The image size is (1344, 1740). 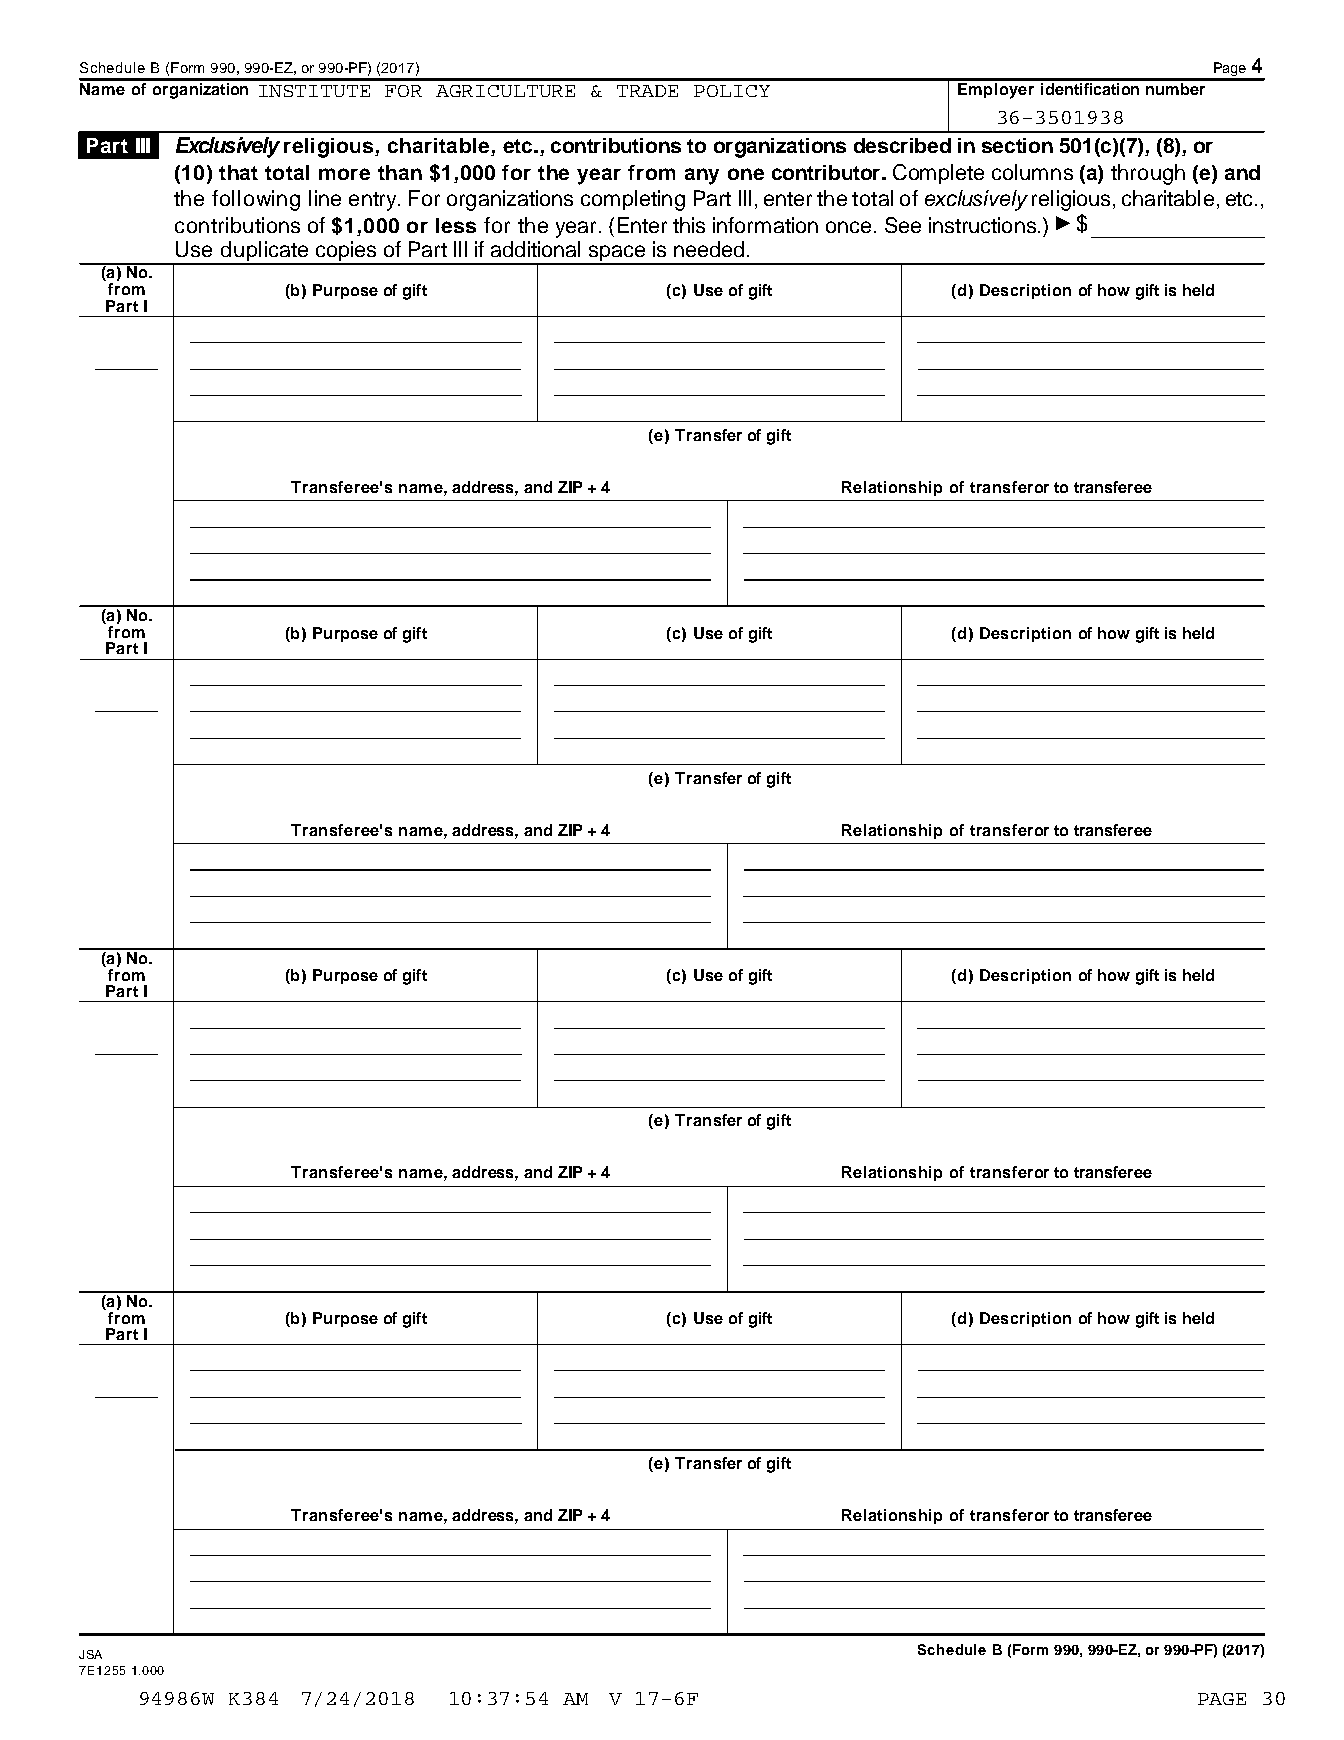 I want to click on that, so click(x=238, y=172).
